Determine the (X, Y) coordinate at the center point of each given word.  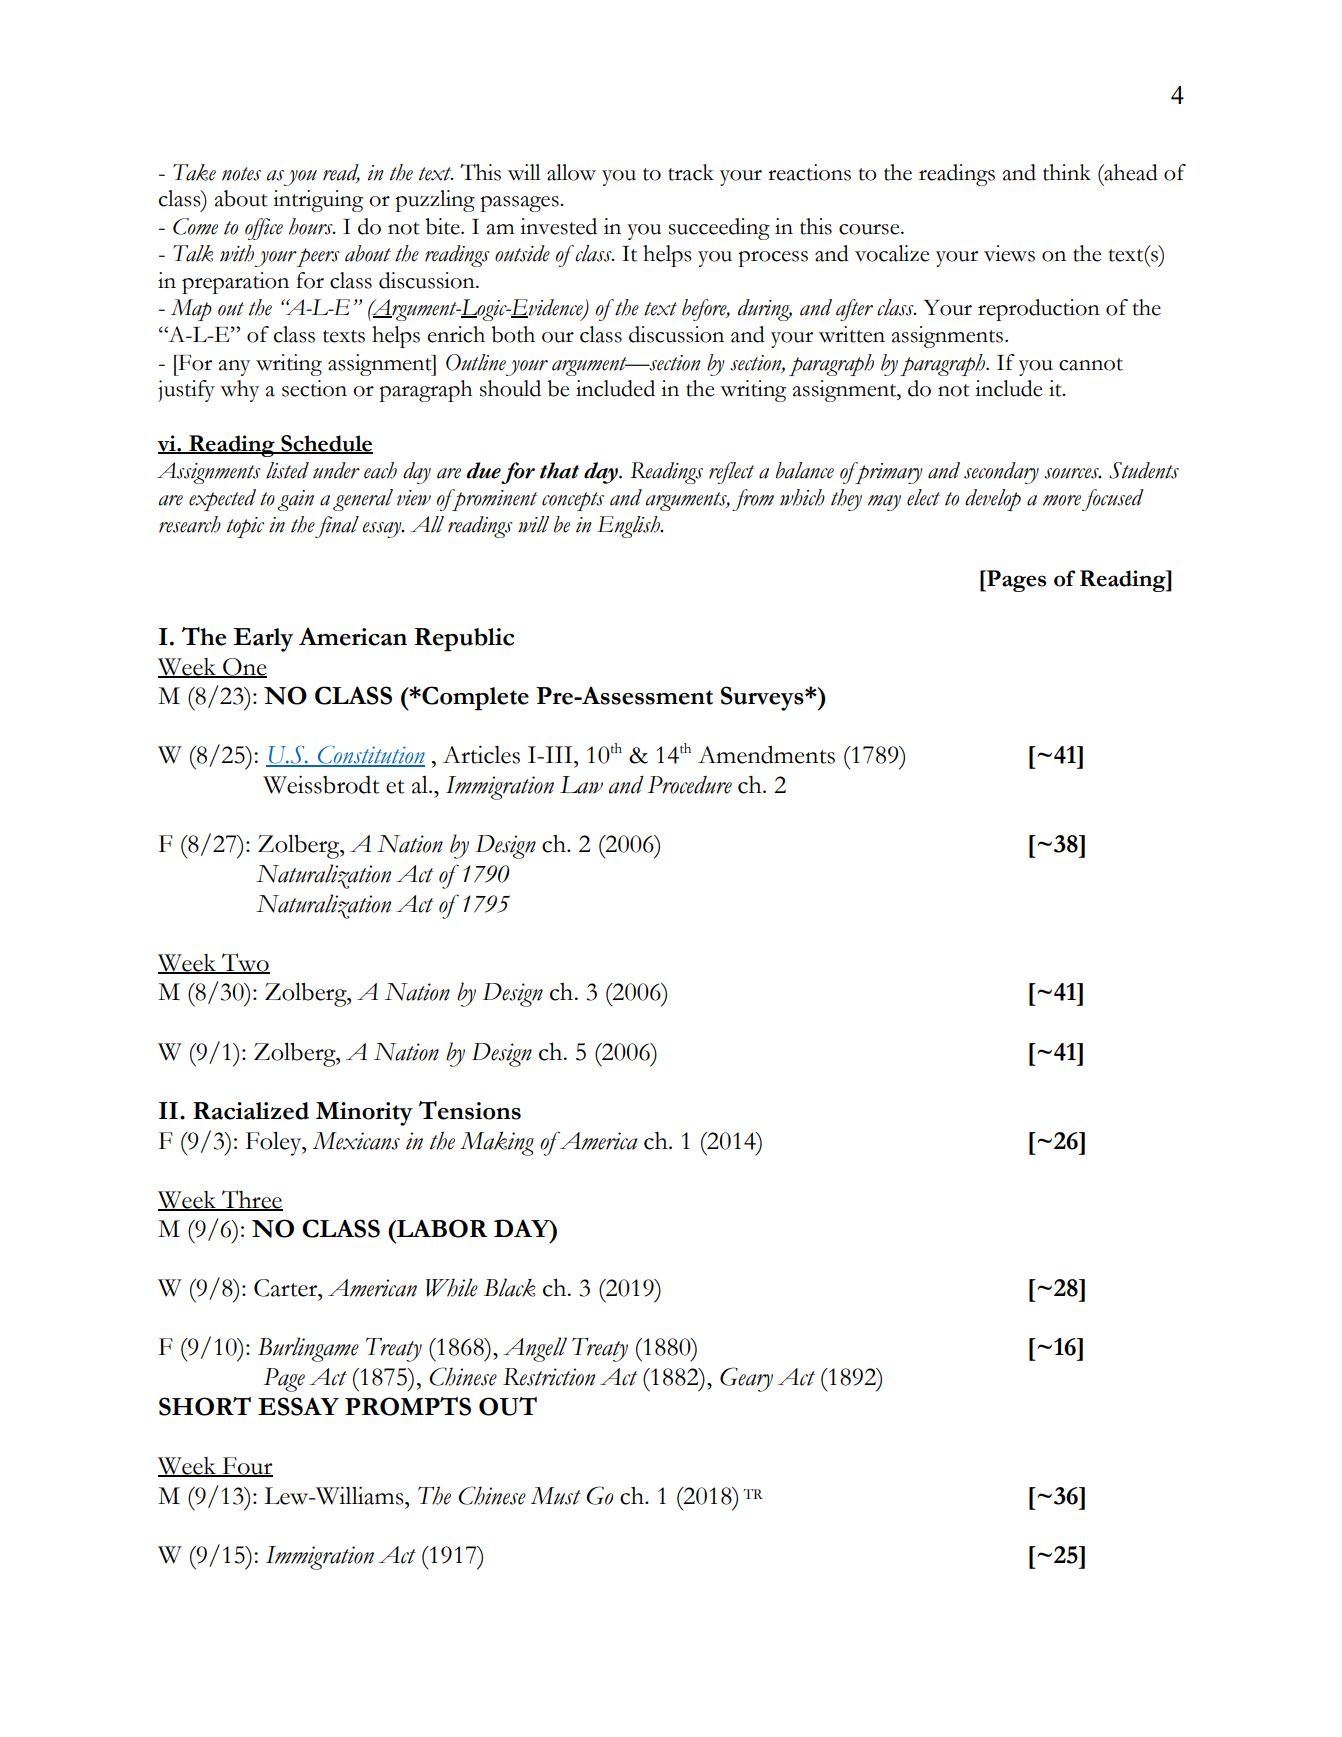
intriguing (318, 201)
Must (556, 1496)
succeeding (719, 229)
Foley (275, 1143)
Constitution (370, 756)
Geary (746, 1379)
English (630, 527)
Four (247, 1467)
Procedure (690, 785)
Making (497, 1143)
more (1062, 500)
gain (295, 500)
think (1067, 172)
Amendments (766, 754)
